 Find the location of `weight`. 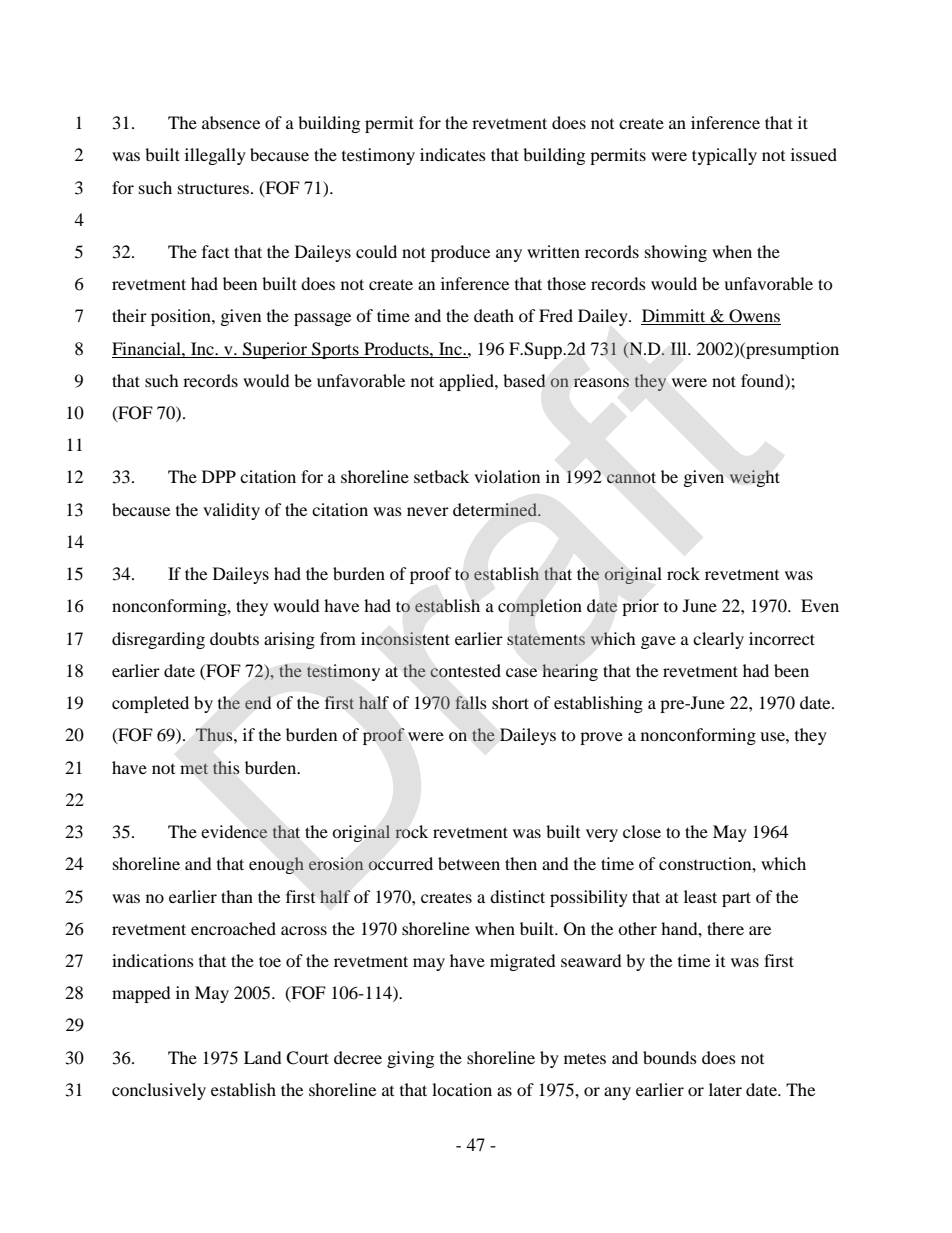

weight is located at coordinates (754, 478).
